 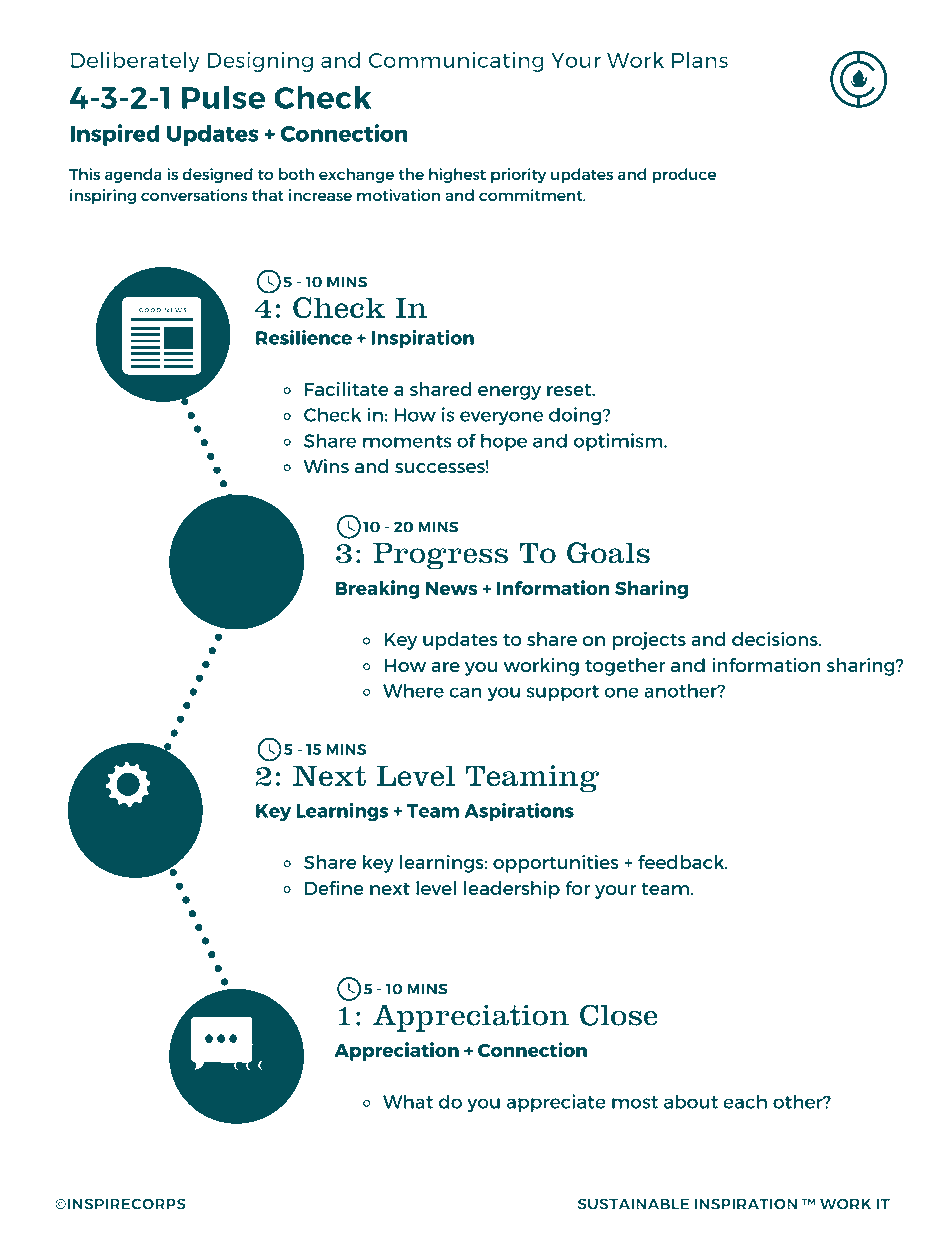 What do you see at coordinates (377, 589) in the page?
I see `Breaking` at bounding box center [377, 589].
